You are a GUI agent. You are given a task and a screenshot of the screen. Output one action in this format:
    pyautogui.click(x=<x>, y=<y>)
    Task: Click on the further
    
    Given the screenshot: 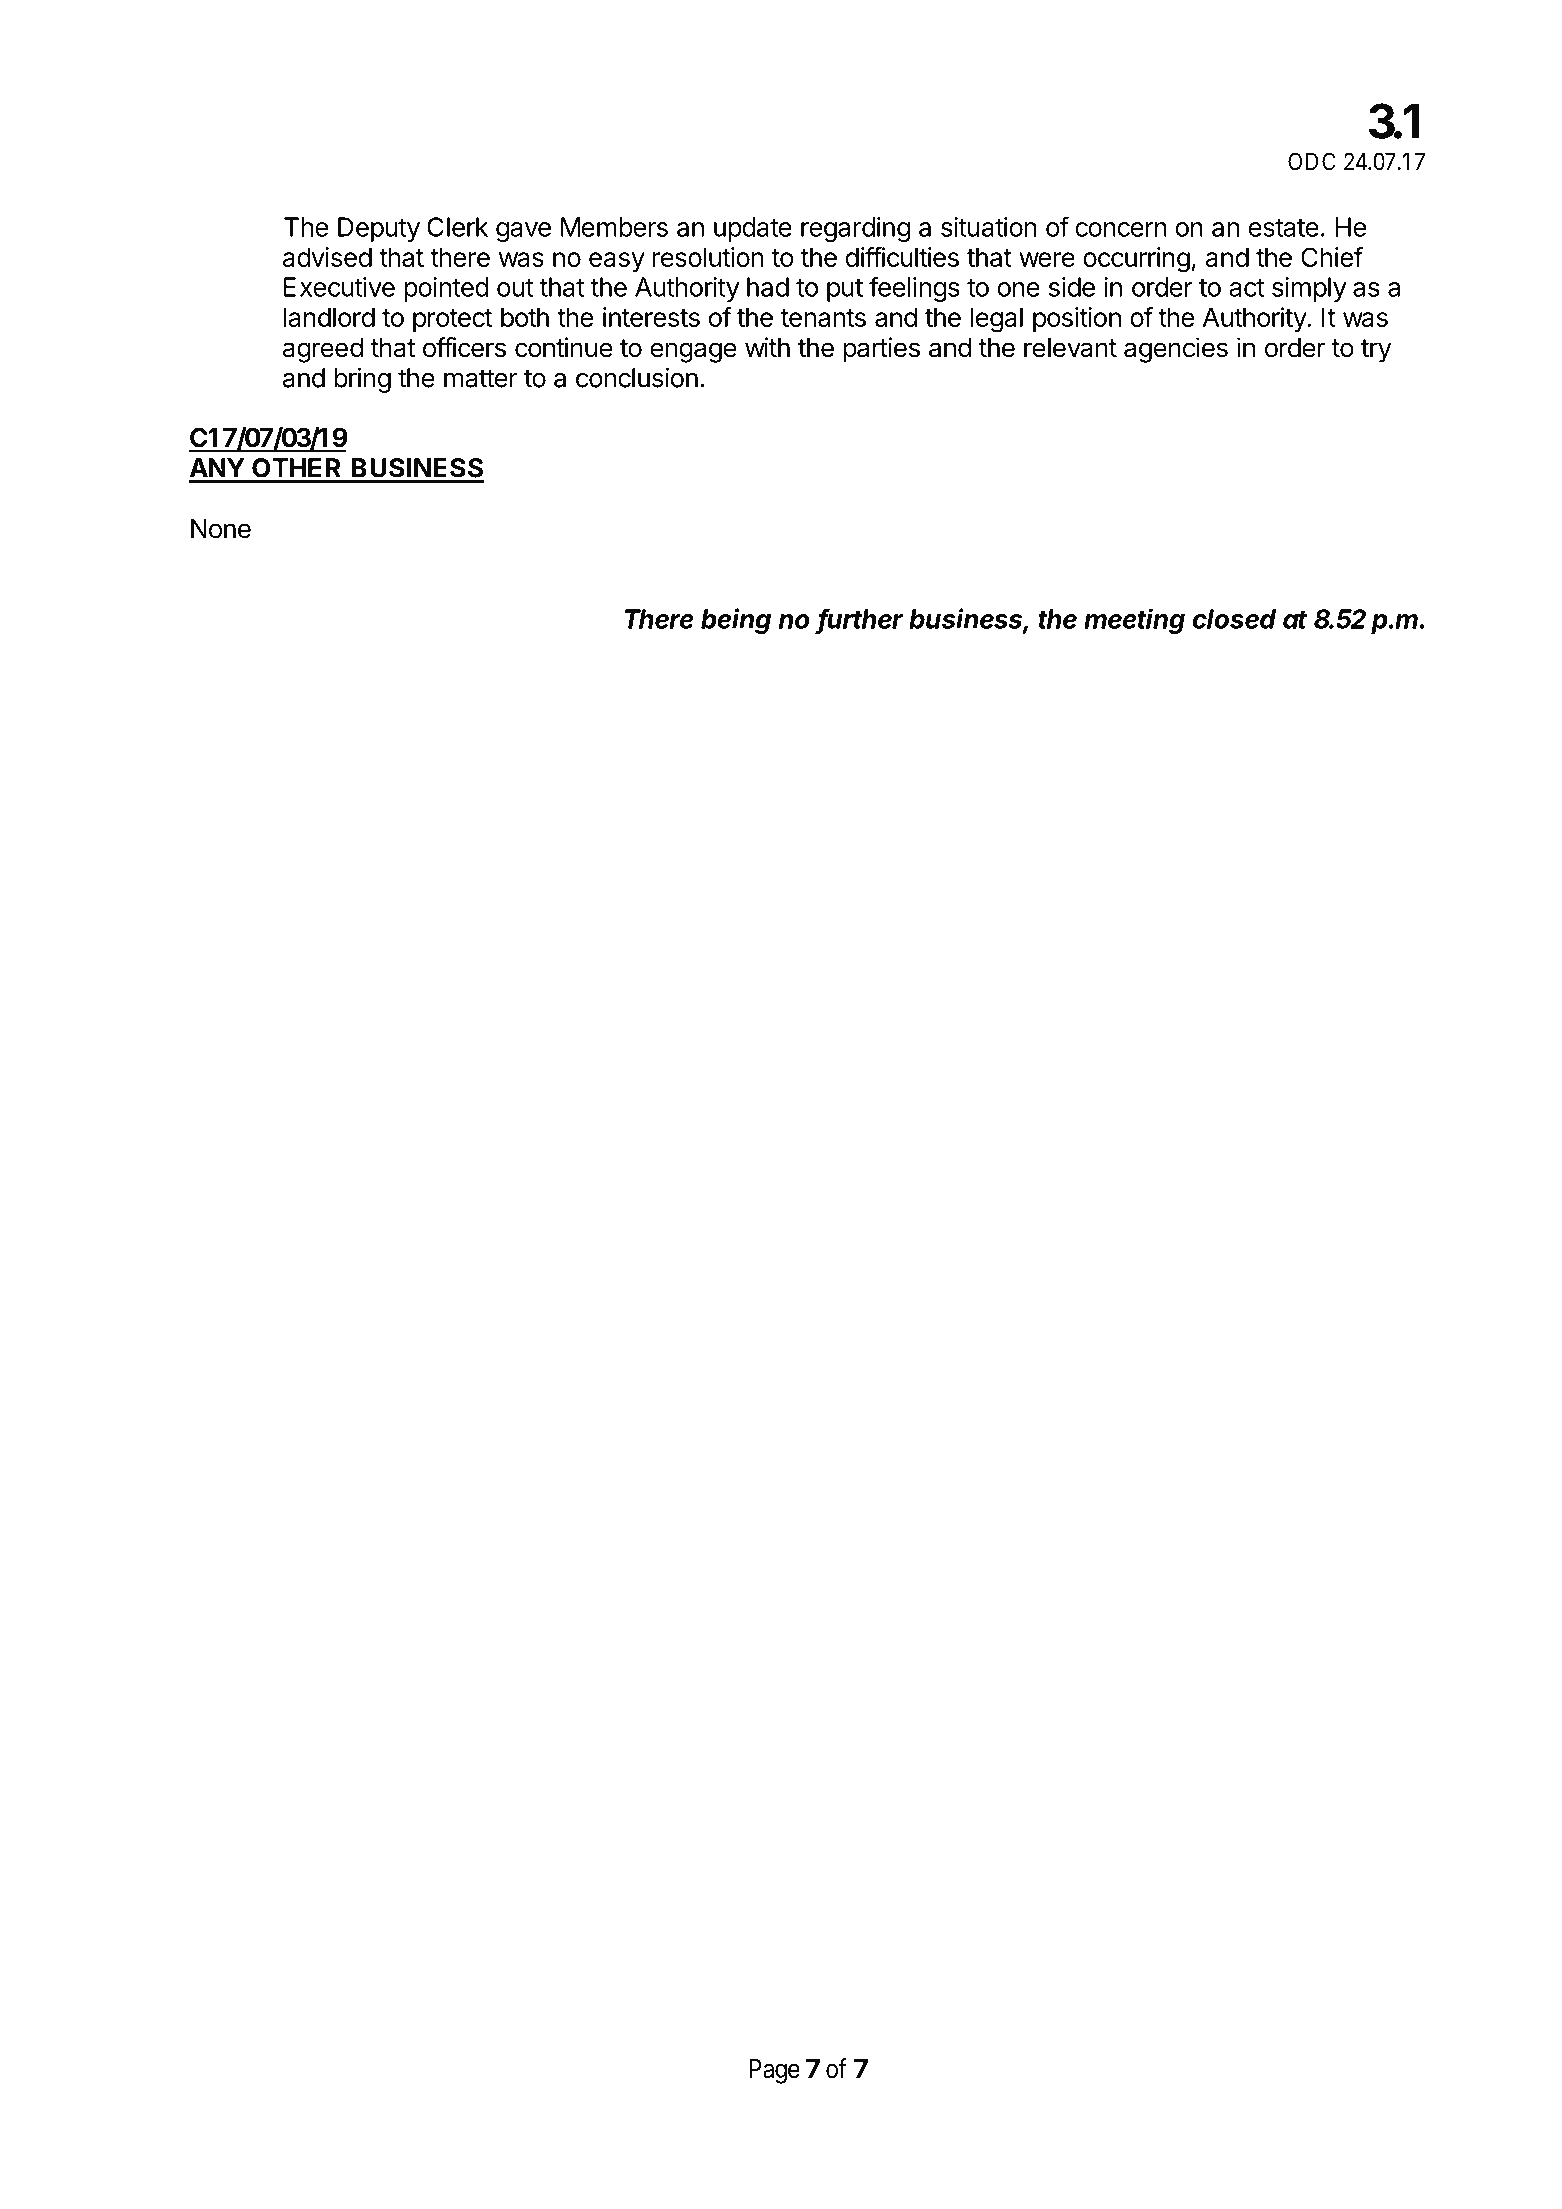 What is the action you would take?
    pyautogui.click(x=860, y=619)
